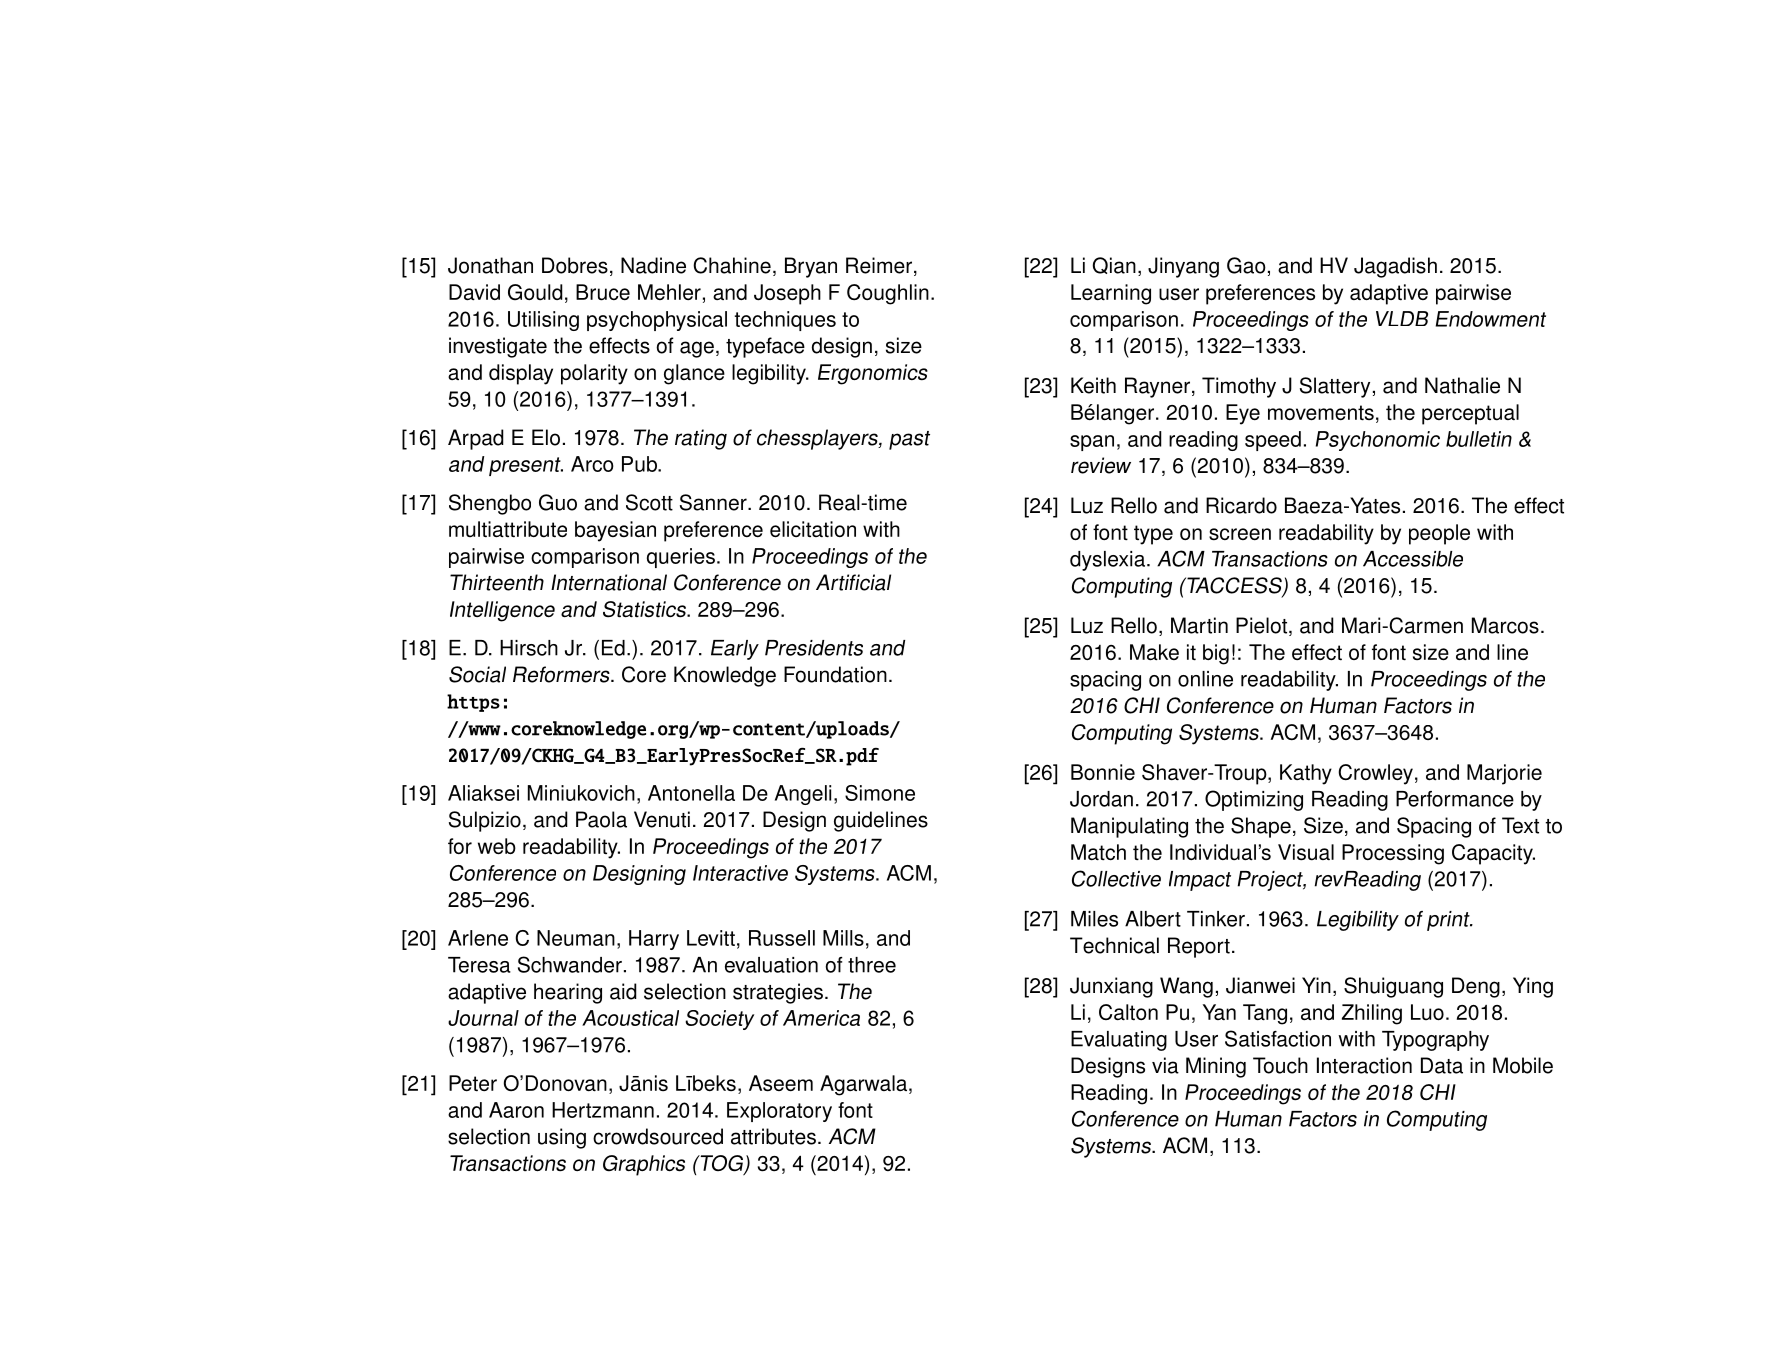 Image resolution: width=1766 pixels, height=1365 pixels. Describe the element at coordinates (1154, 652) in the document. I see `Make` at that location.
